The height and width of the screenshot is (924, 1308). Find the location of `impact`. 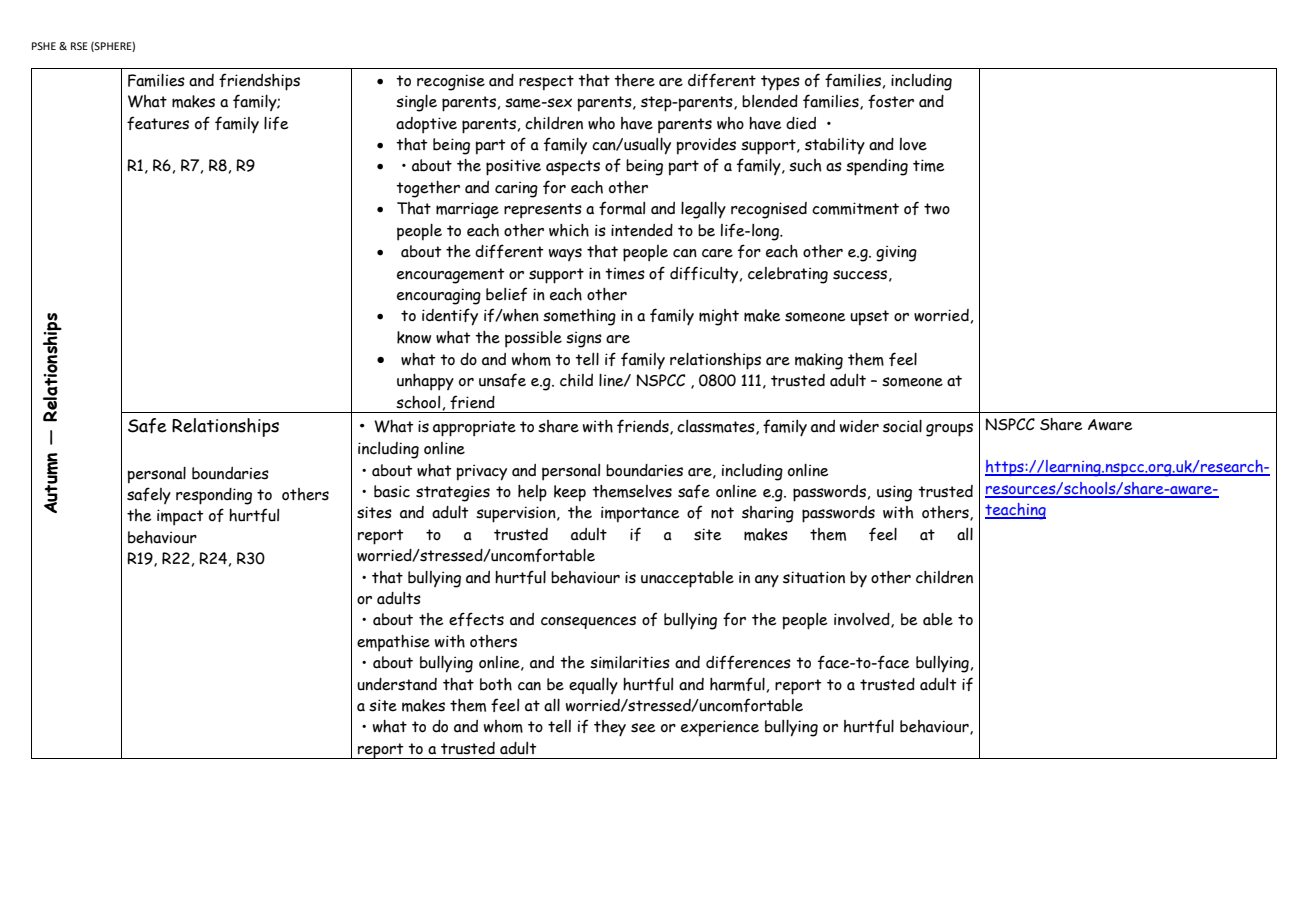

impact is located at coordinates (180, 517).
